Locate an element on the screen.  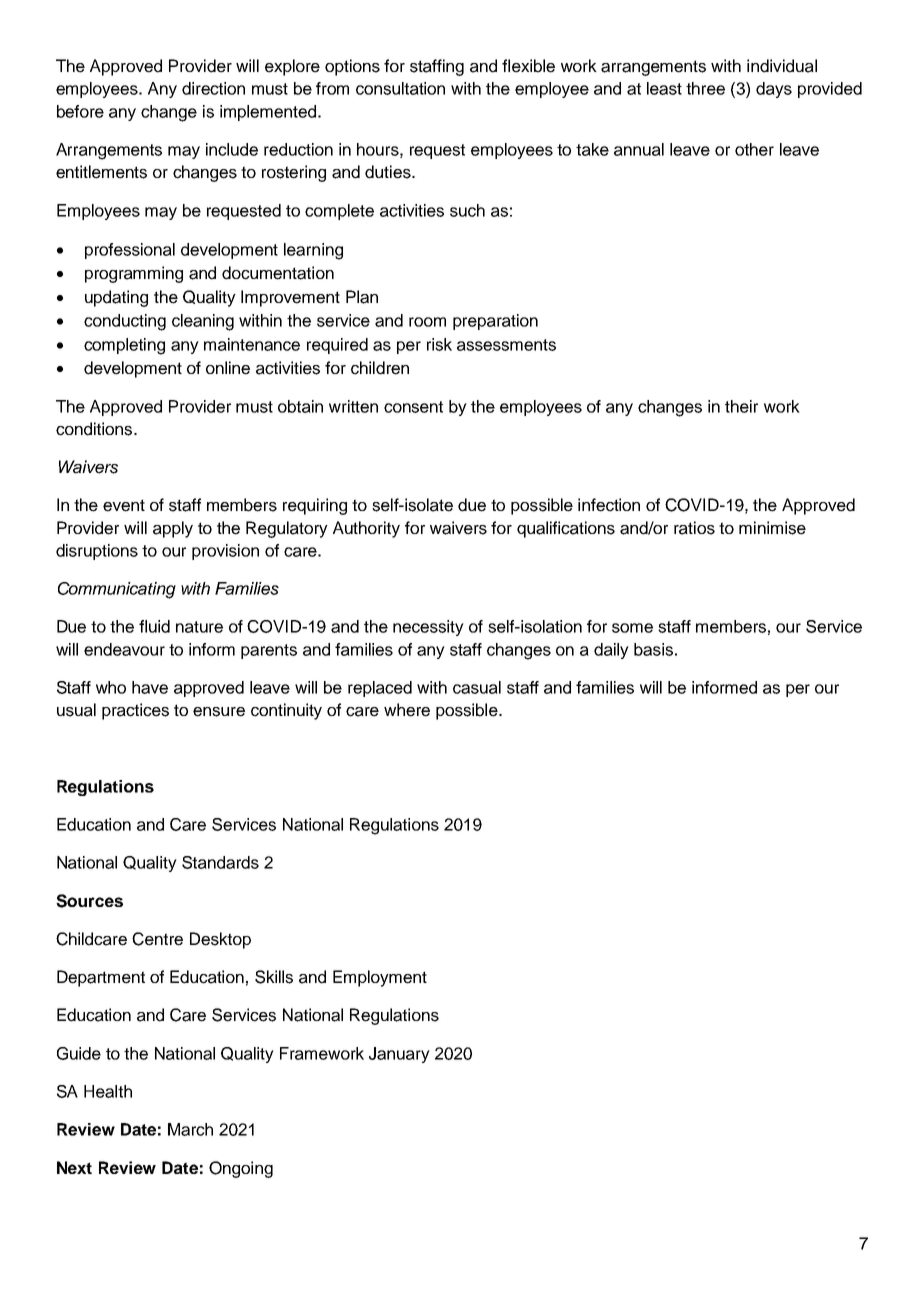
their is located at coordinates (741, 406).
